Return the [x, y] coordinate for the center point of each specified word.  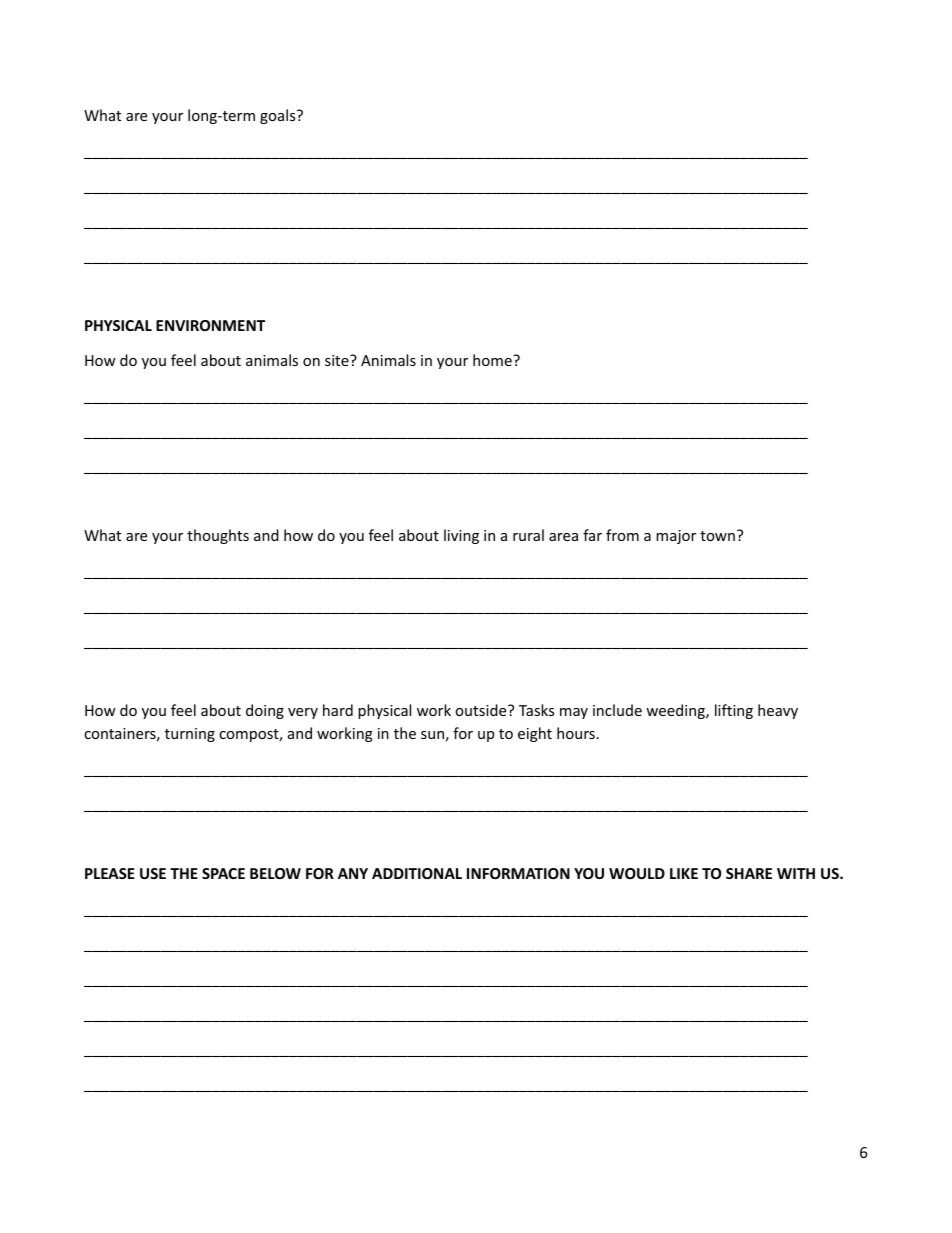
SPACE [223, 873]
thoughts [218, 536]
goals [279, 116]
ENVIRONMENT [210, 325]
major [676, 537]
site [338, 360]
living [461, 536]
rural [528, 535]
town [717, 536]
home [493, 360]
